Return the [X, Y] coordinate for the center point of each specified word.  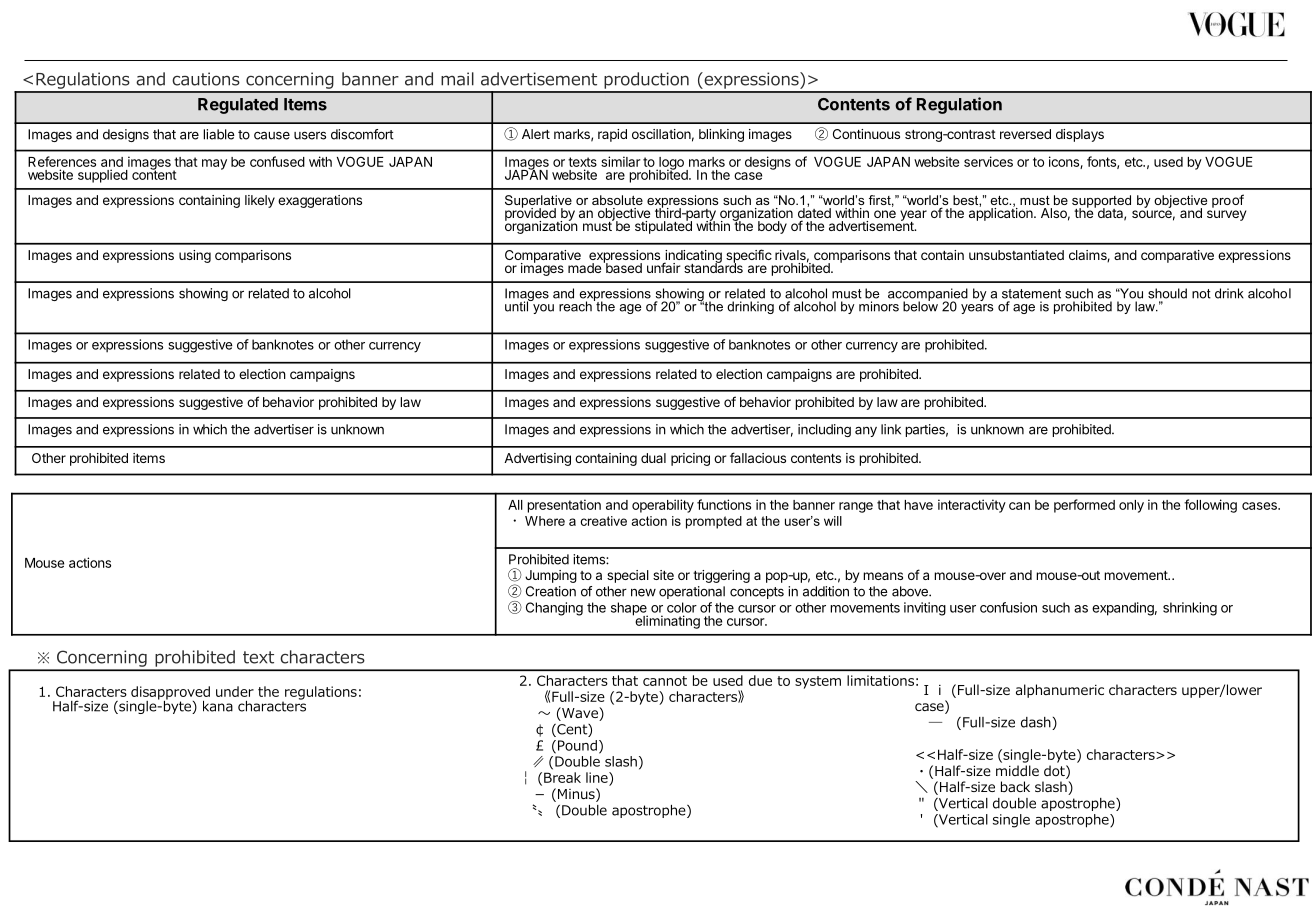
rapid [612, 135]
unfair [664, 267]
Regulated [238, 106]
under [235, 691]
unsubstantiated [1016, 255]
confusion [1008, 607]
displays [1080, 135]
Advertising [537, 459]
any [866, 431]
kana [218, 706]
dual [653, 458]
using [195, 256]
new [643, 592]
